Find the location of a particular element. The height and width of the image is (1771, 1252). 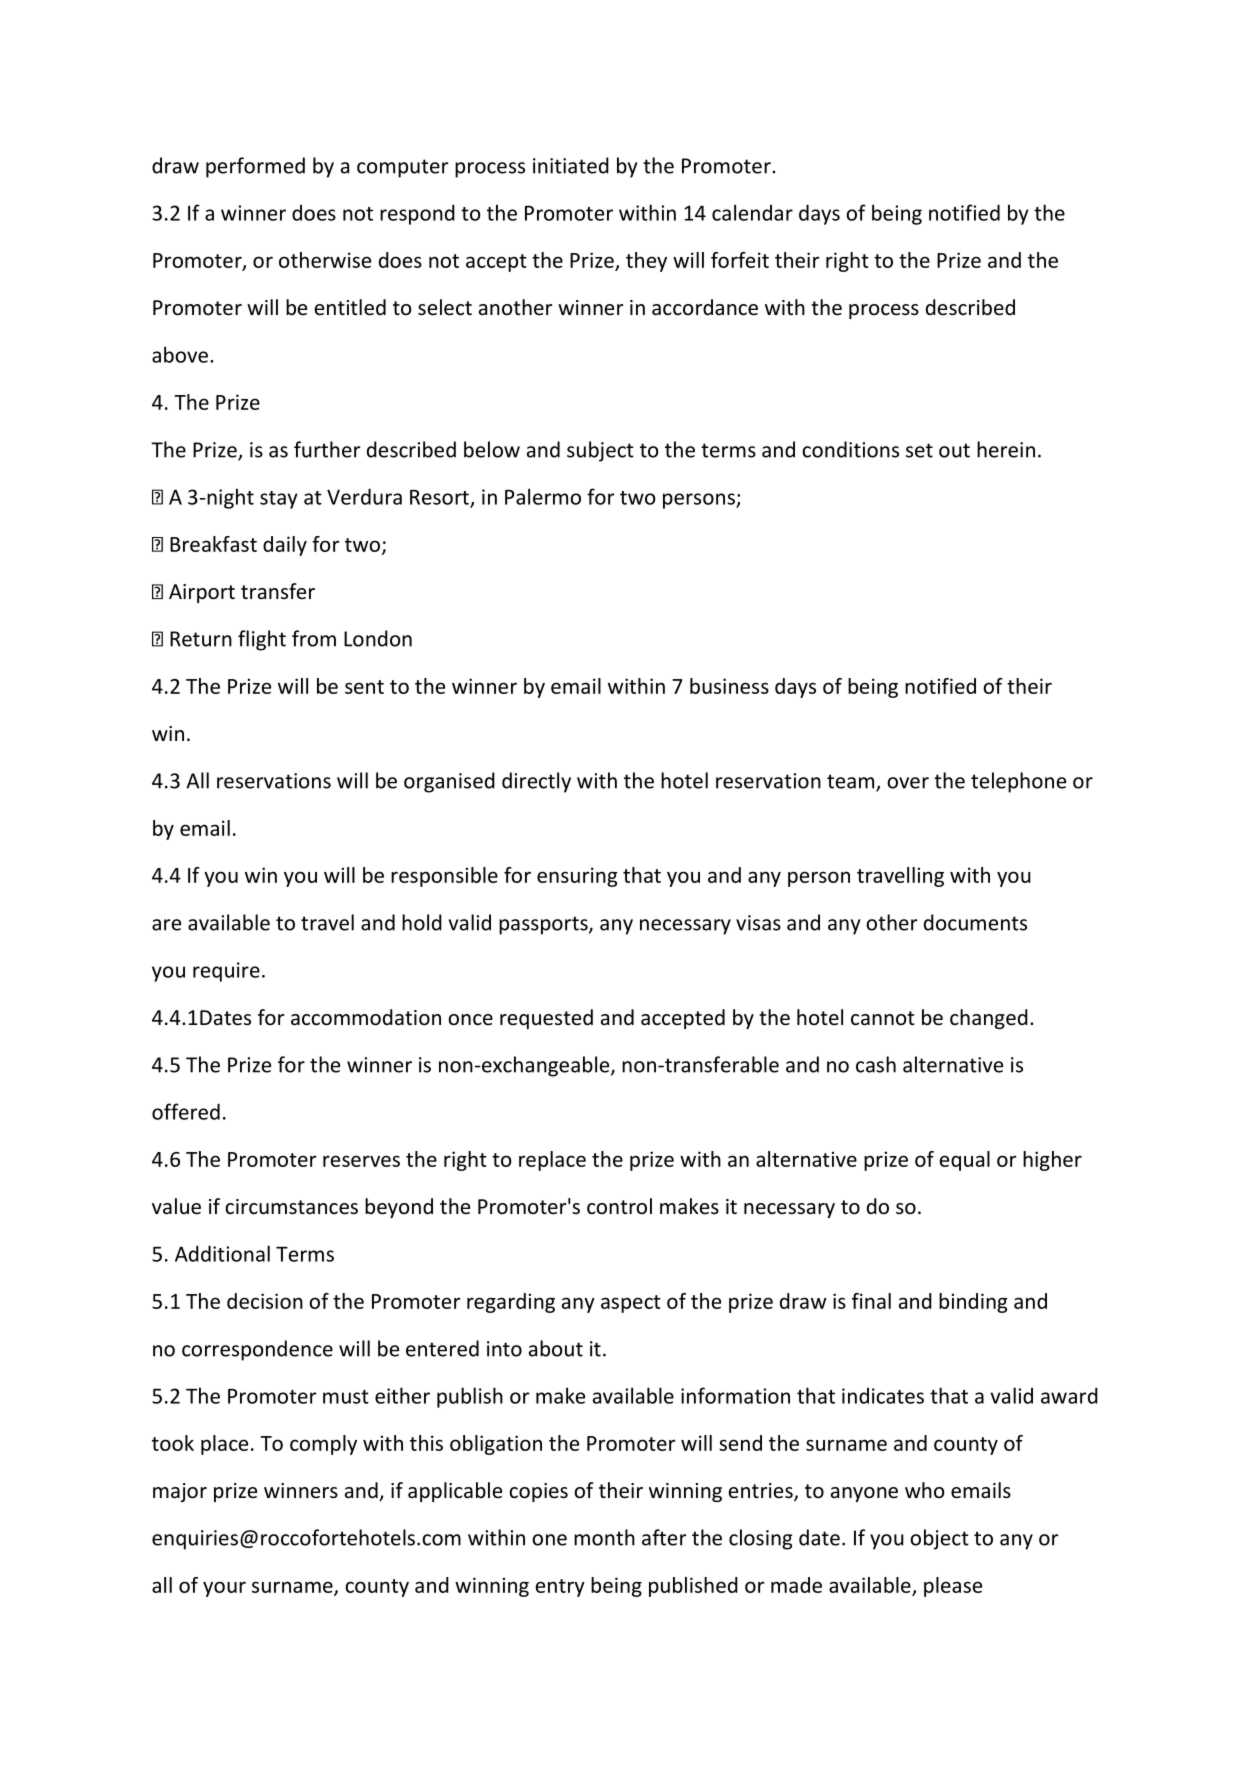

daily is located at coordinates (285, 546).
